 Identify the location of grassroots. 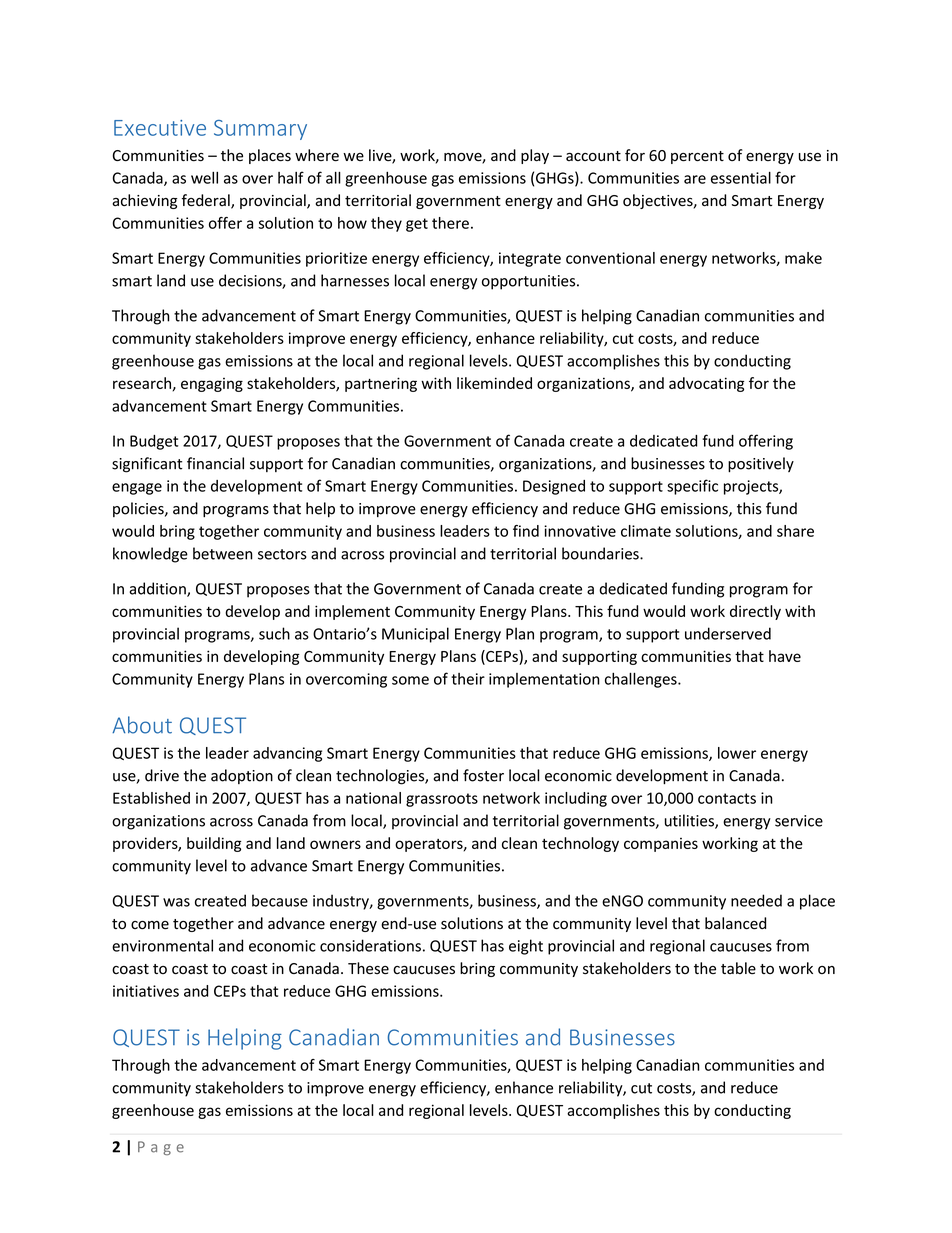
(442, 800).
